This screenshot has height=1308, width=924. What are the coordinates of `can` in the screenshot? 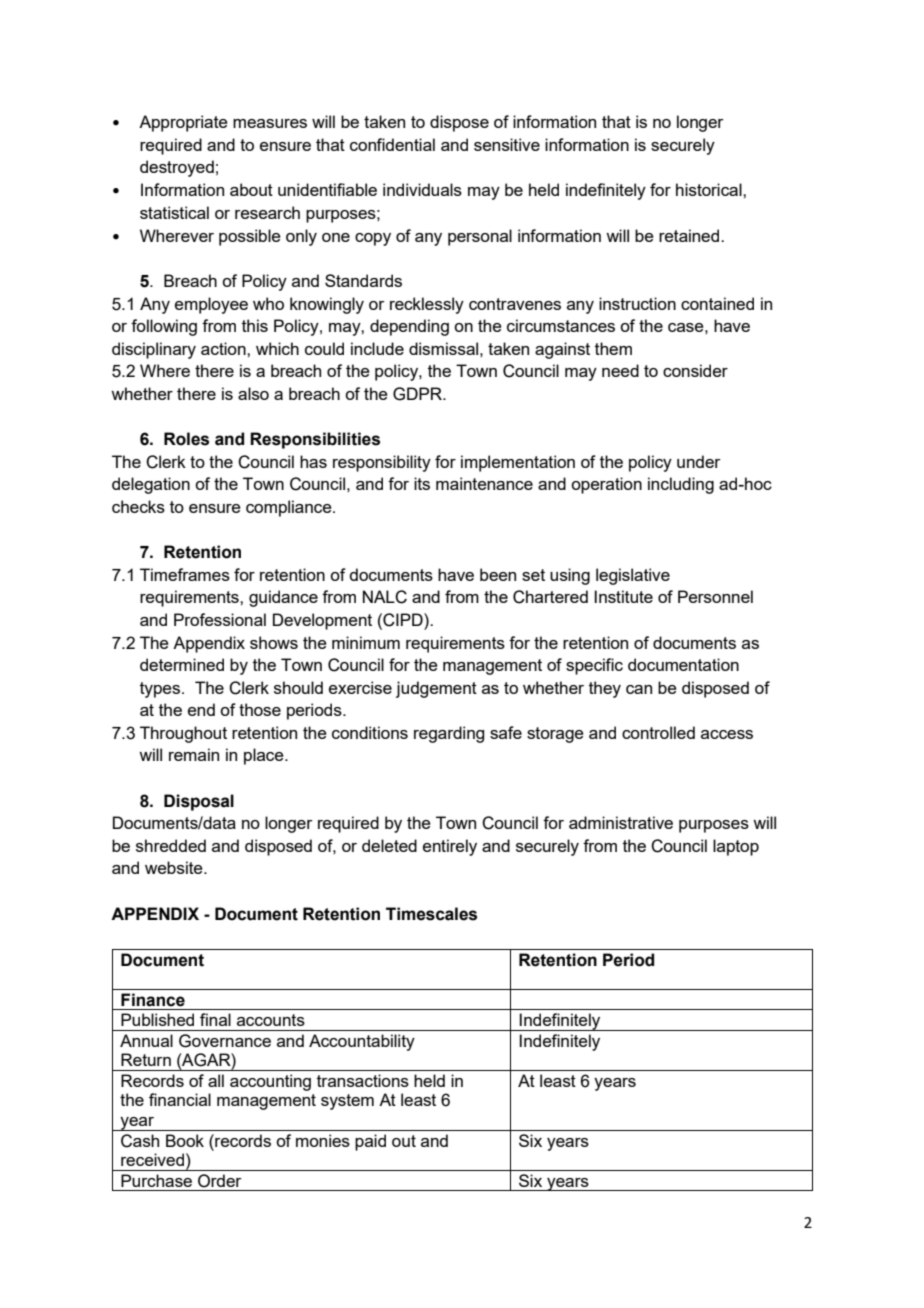 It's located at (639, 689).
